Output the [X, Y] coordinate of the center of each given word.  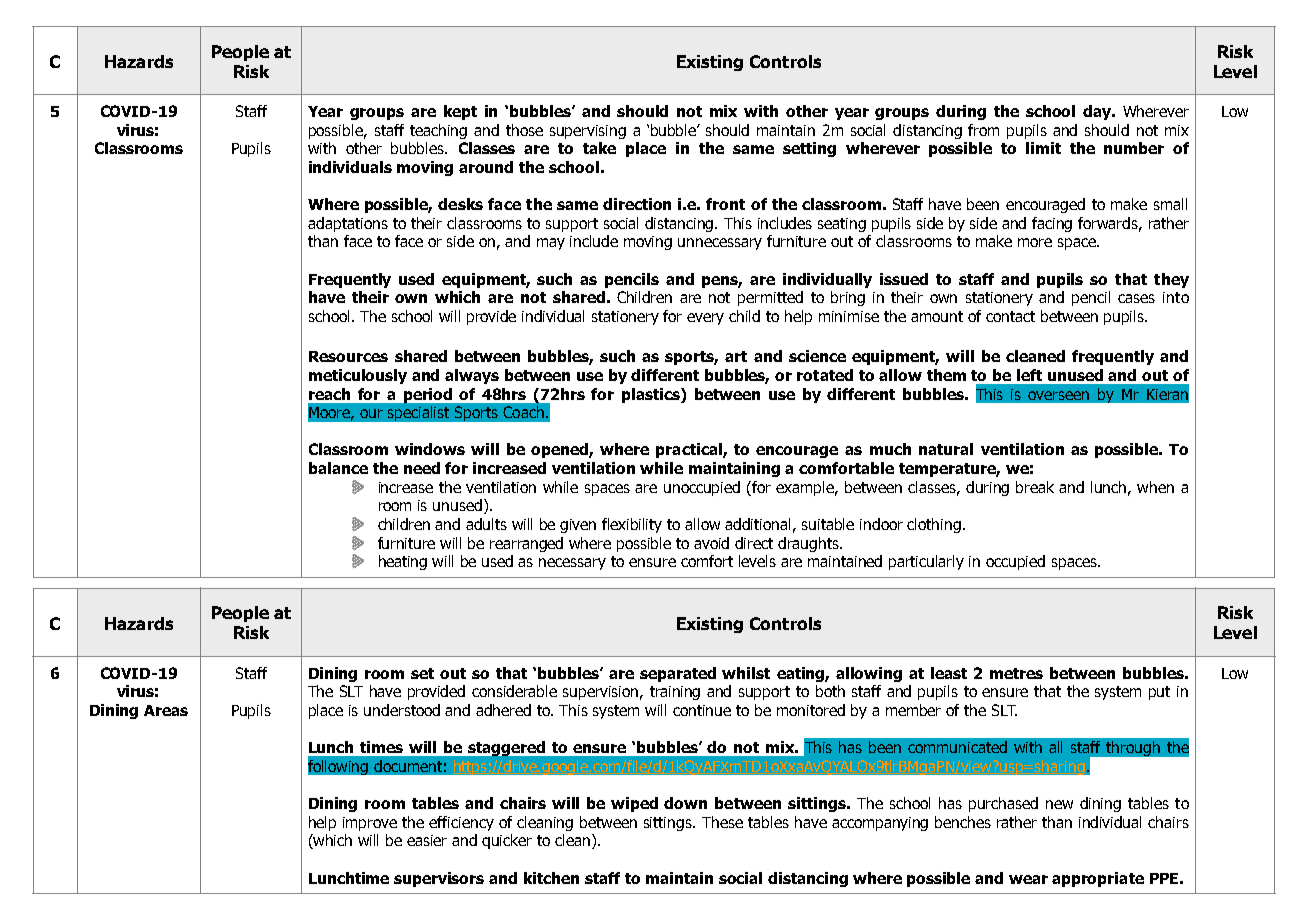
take [599, 148]
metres [1016, 673]
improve [370, 824]
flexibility [632, 525]
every [705, 319]
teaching [438, 131]
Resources [348, 356]
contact [1010, 316]
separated [678, 674]
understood [402, 710]
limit [1043, 148]
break [1035, 487]
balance [338, 468]
